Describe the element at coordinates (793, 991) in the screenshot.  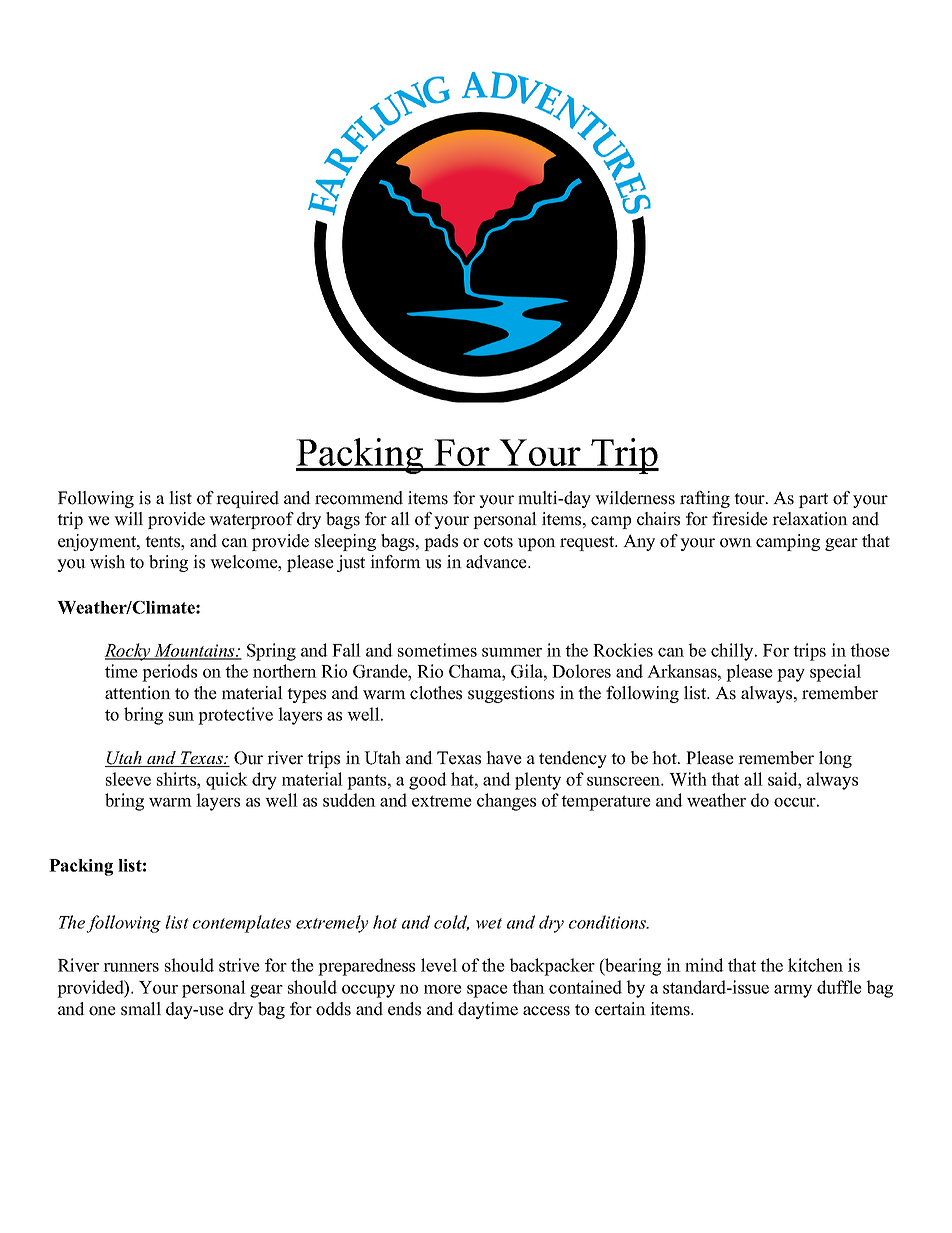
I see `army` at that location.
